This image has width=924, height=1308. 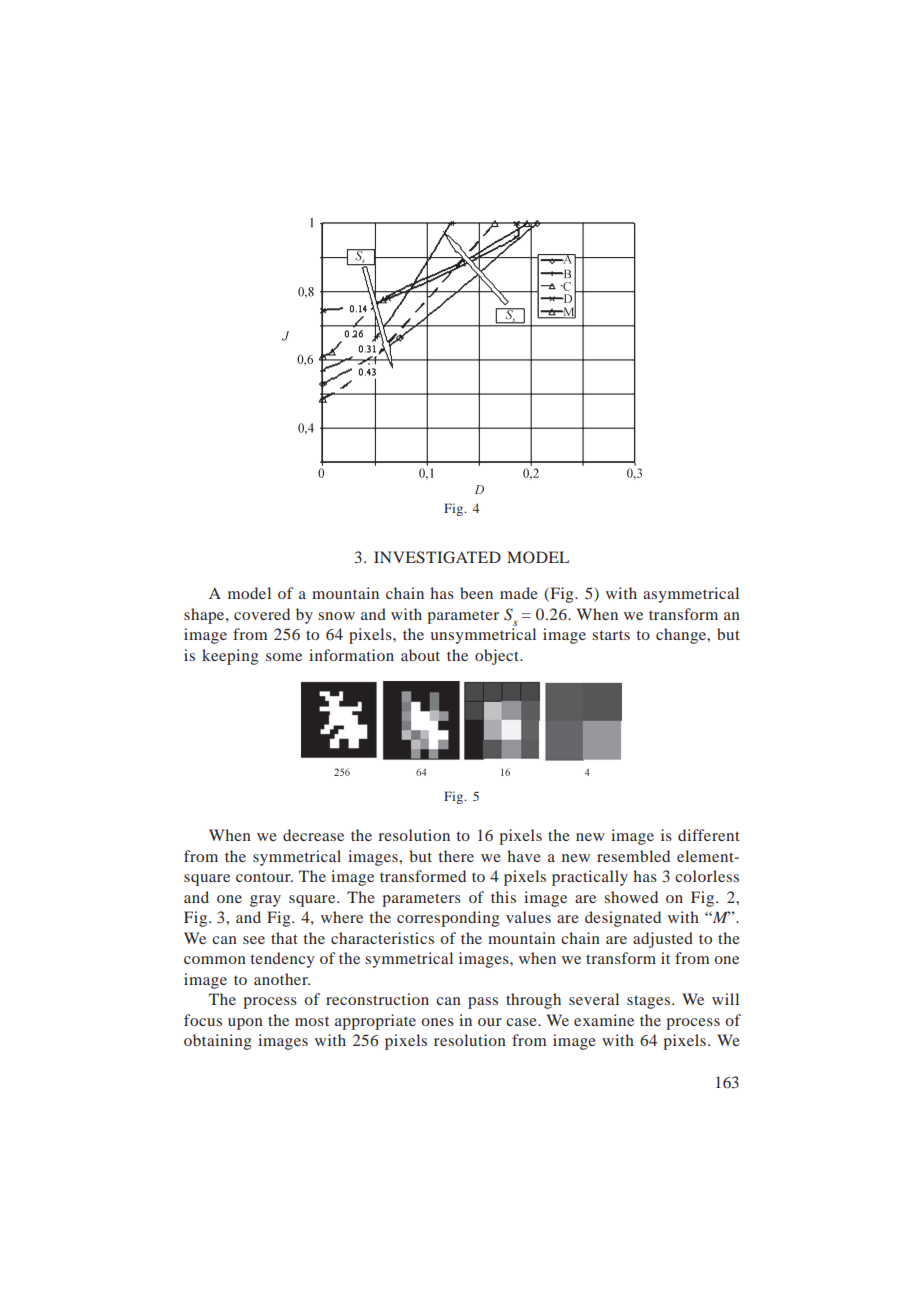 I want to click on decrease, so click(x=313, y=835).
